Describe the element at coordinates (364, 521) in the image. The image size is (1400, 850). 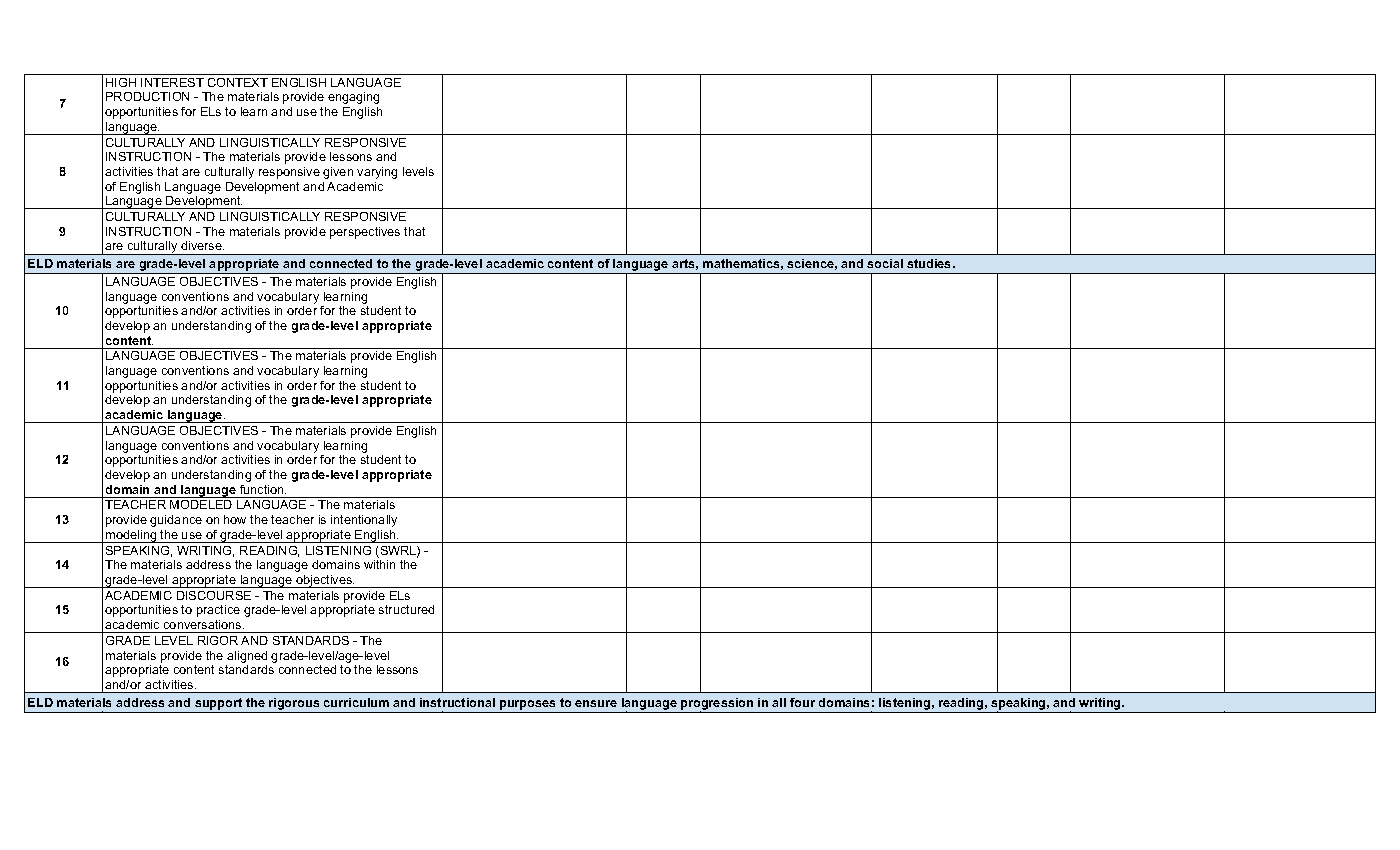
I see `intentionally` at that location.
